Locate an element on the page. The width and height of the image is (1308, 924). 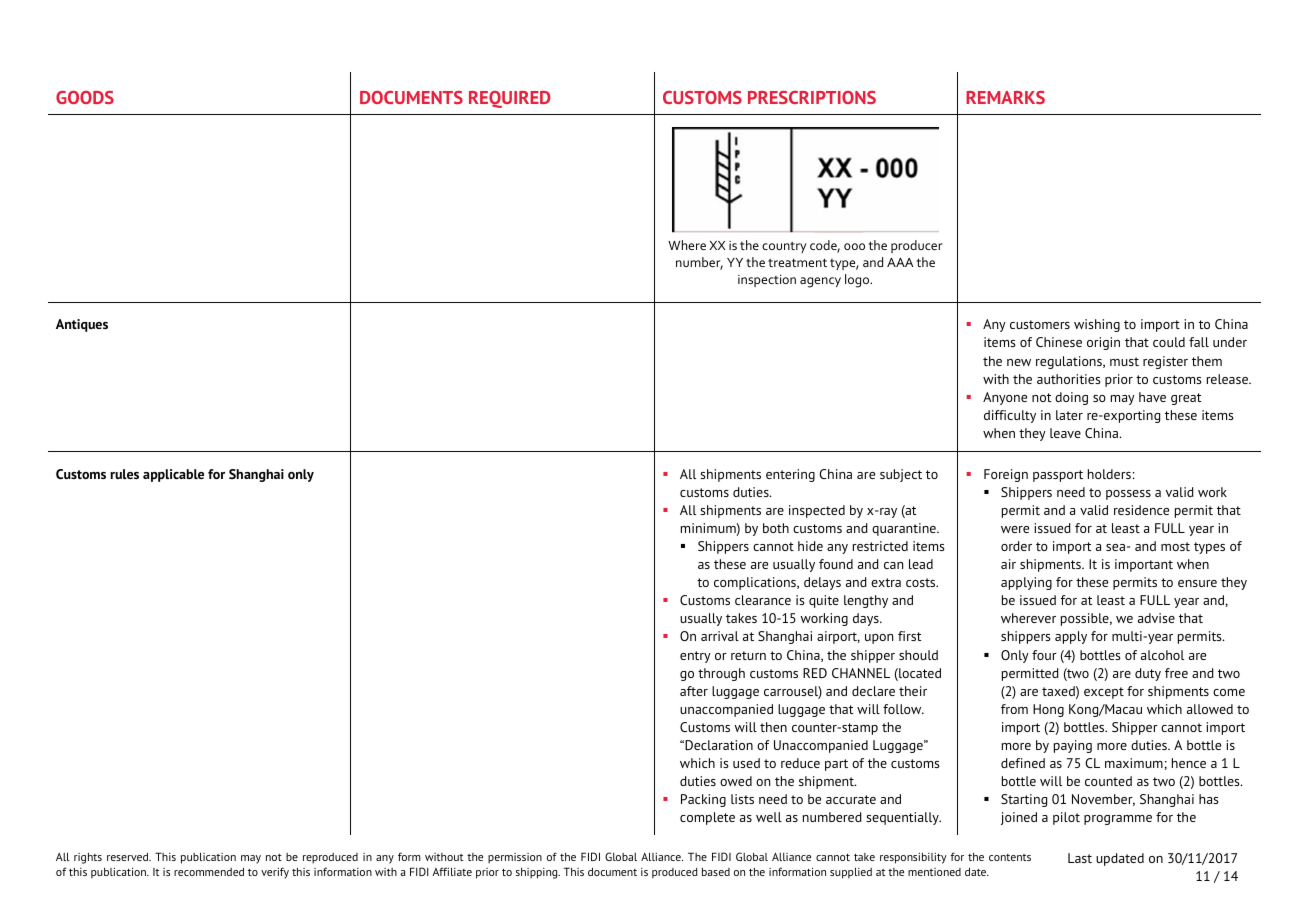
REMARKS is located at coordinates (1005, 97).
